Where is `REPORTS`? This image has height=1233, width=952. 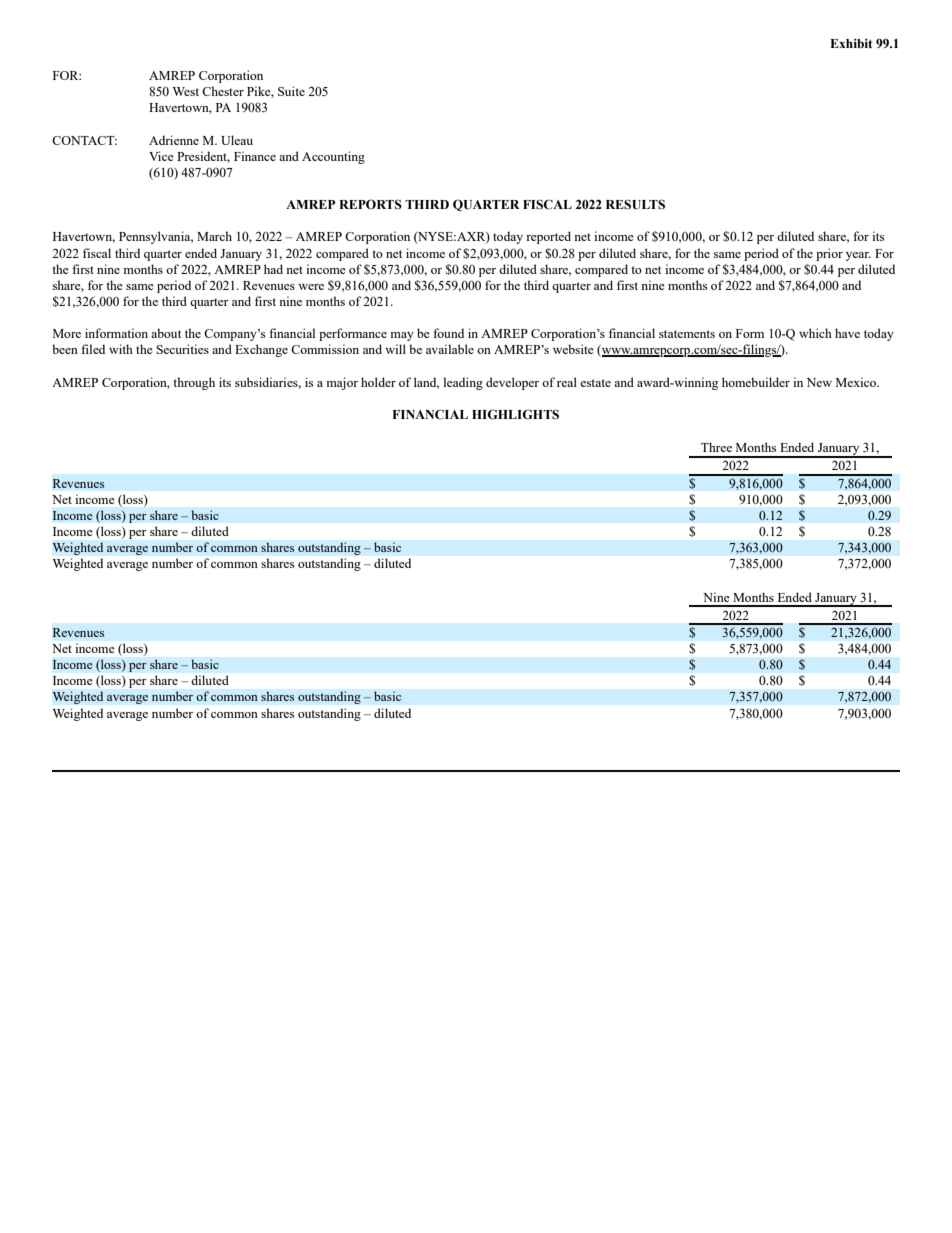 REPORTS is located at coordinates (370, 204).
